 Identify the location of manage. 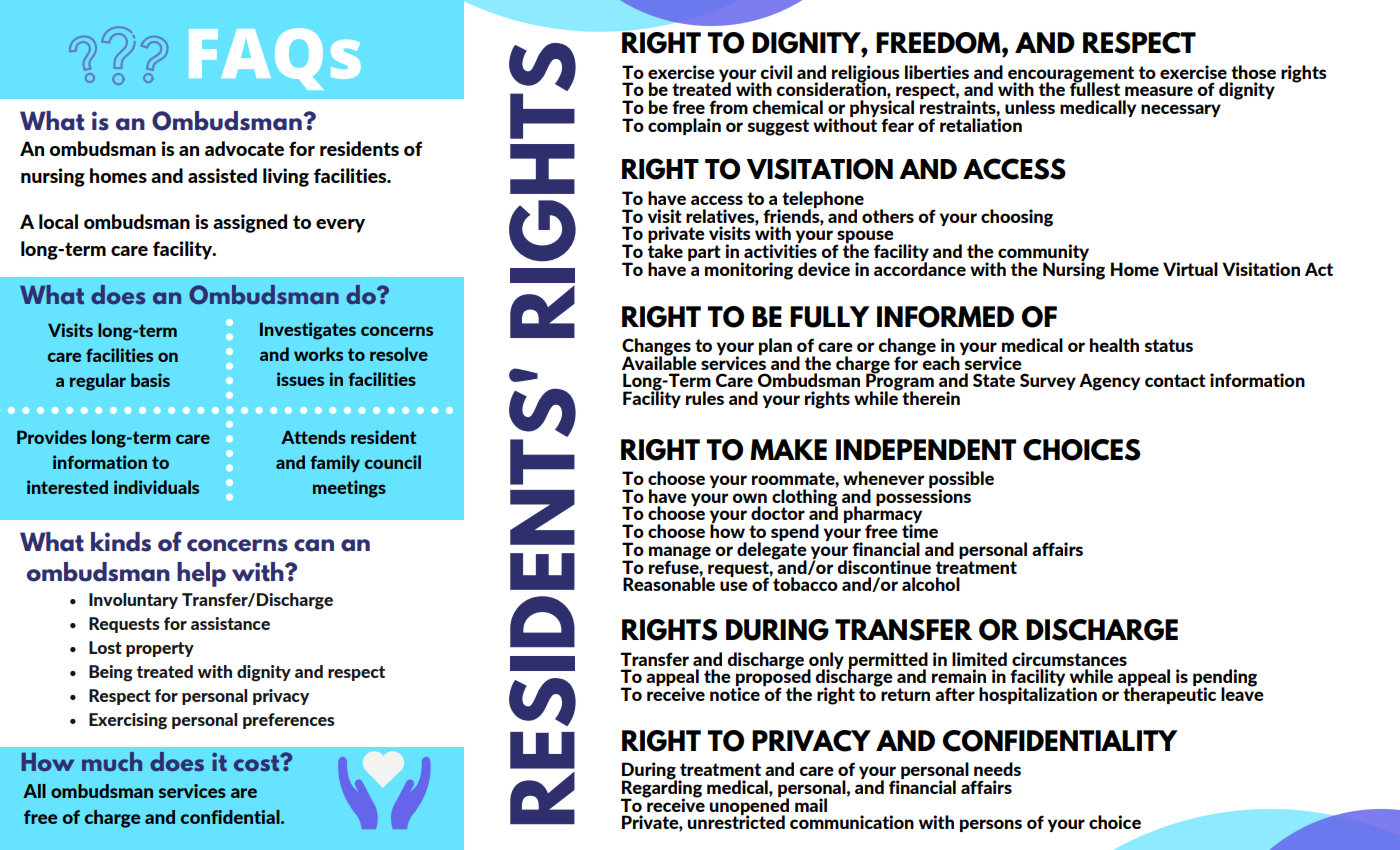
(680, 554).
